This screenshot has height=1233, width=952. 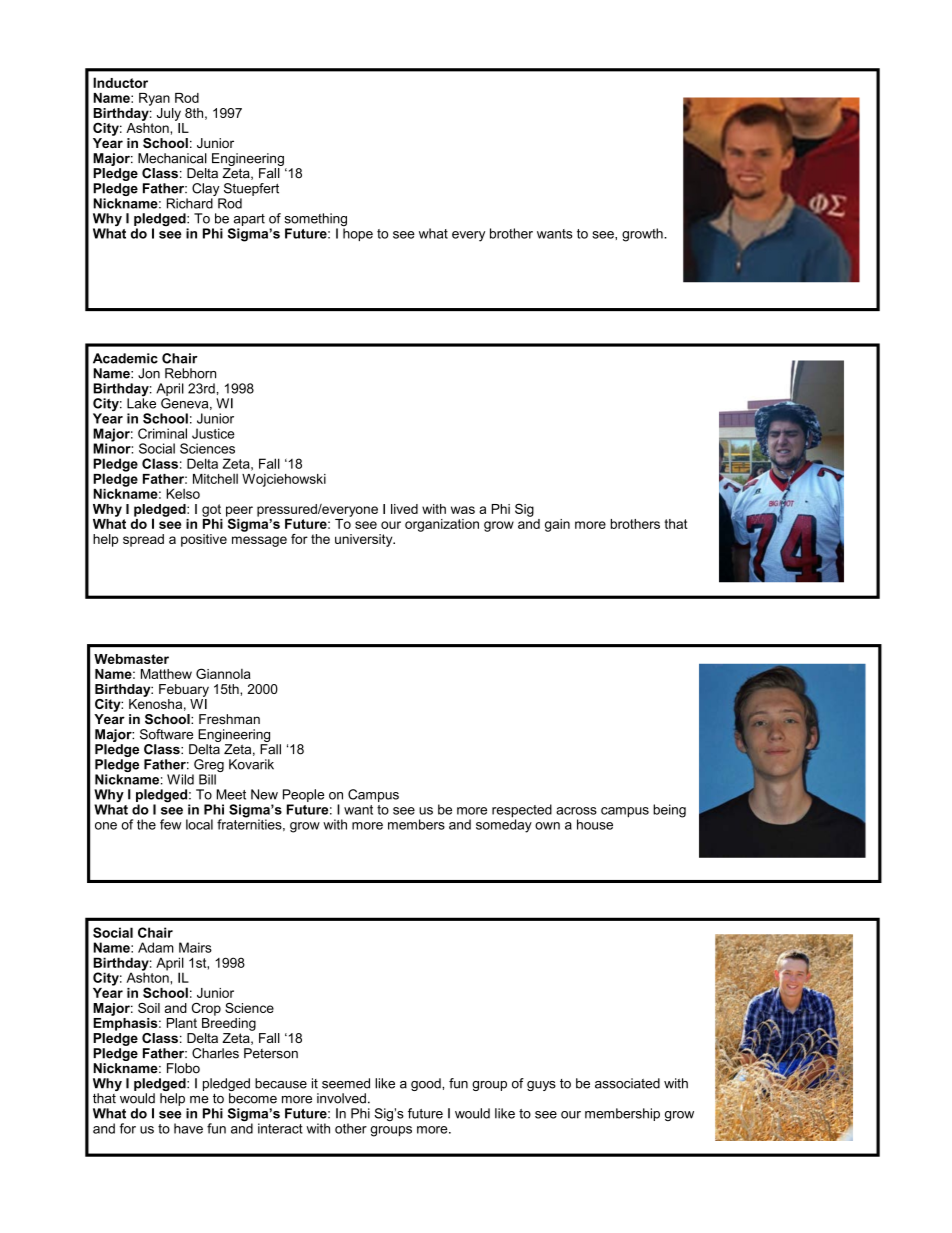 I want to click on gain, so click(x=557, y=525).
